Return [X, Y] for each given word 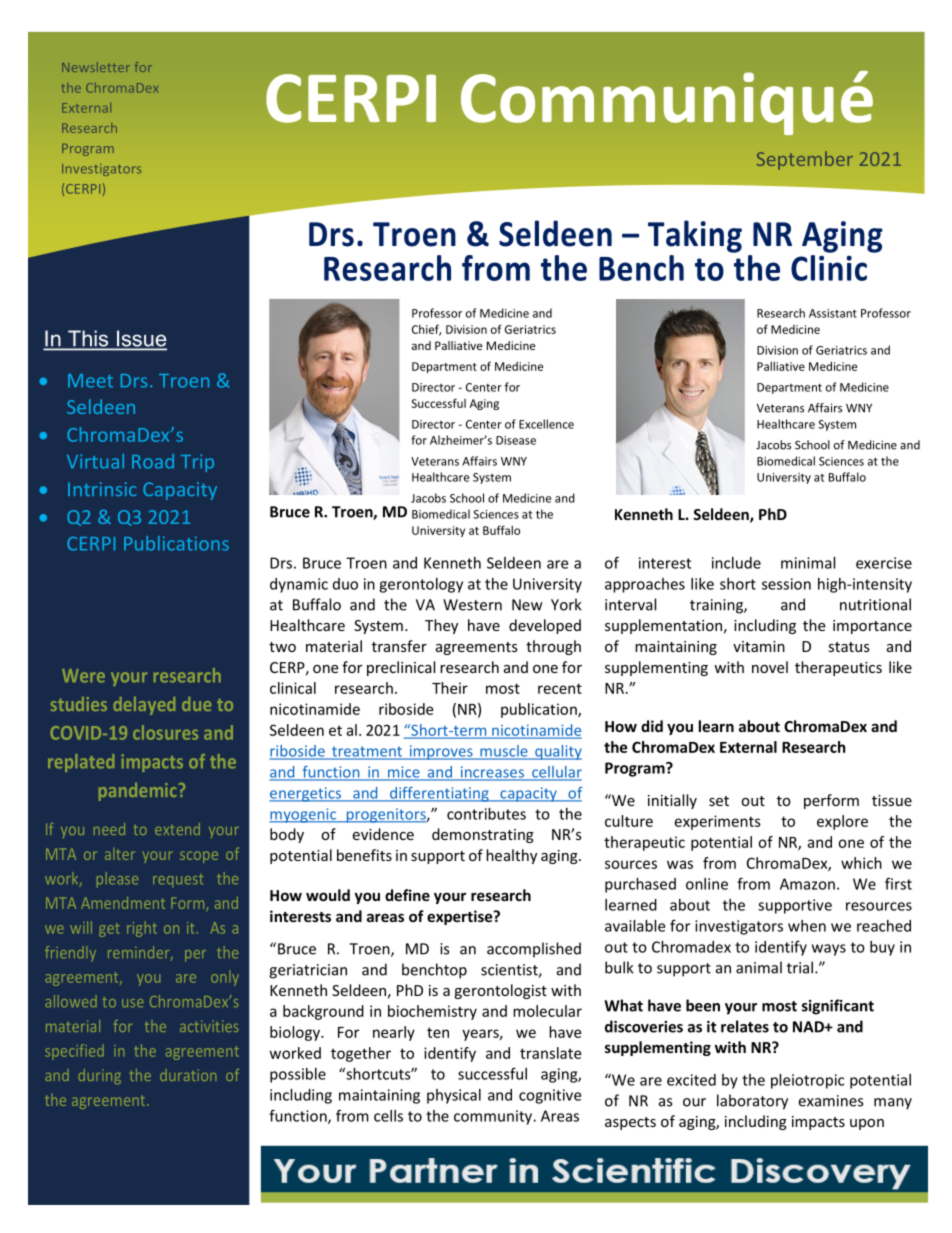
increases [492, 773]
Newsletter [96, 67]
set [719, 801]
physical [454, 1096]
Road [153, 461]
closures [165, 732]
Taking [695, 236]
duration [188, 1075]
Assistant [833, 313]
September [805, 160]
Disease [516, 440]
